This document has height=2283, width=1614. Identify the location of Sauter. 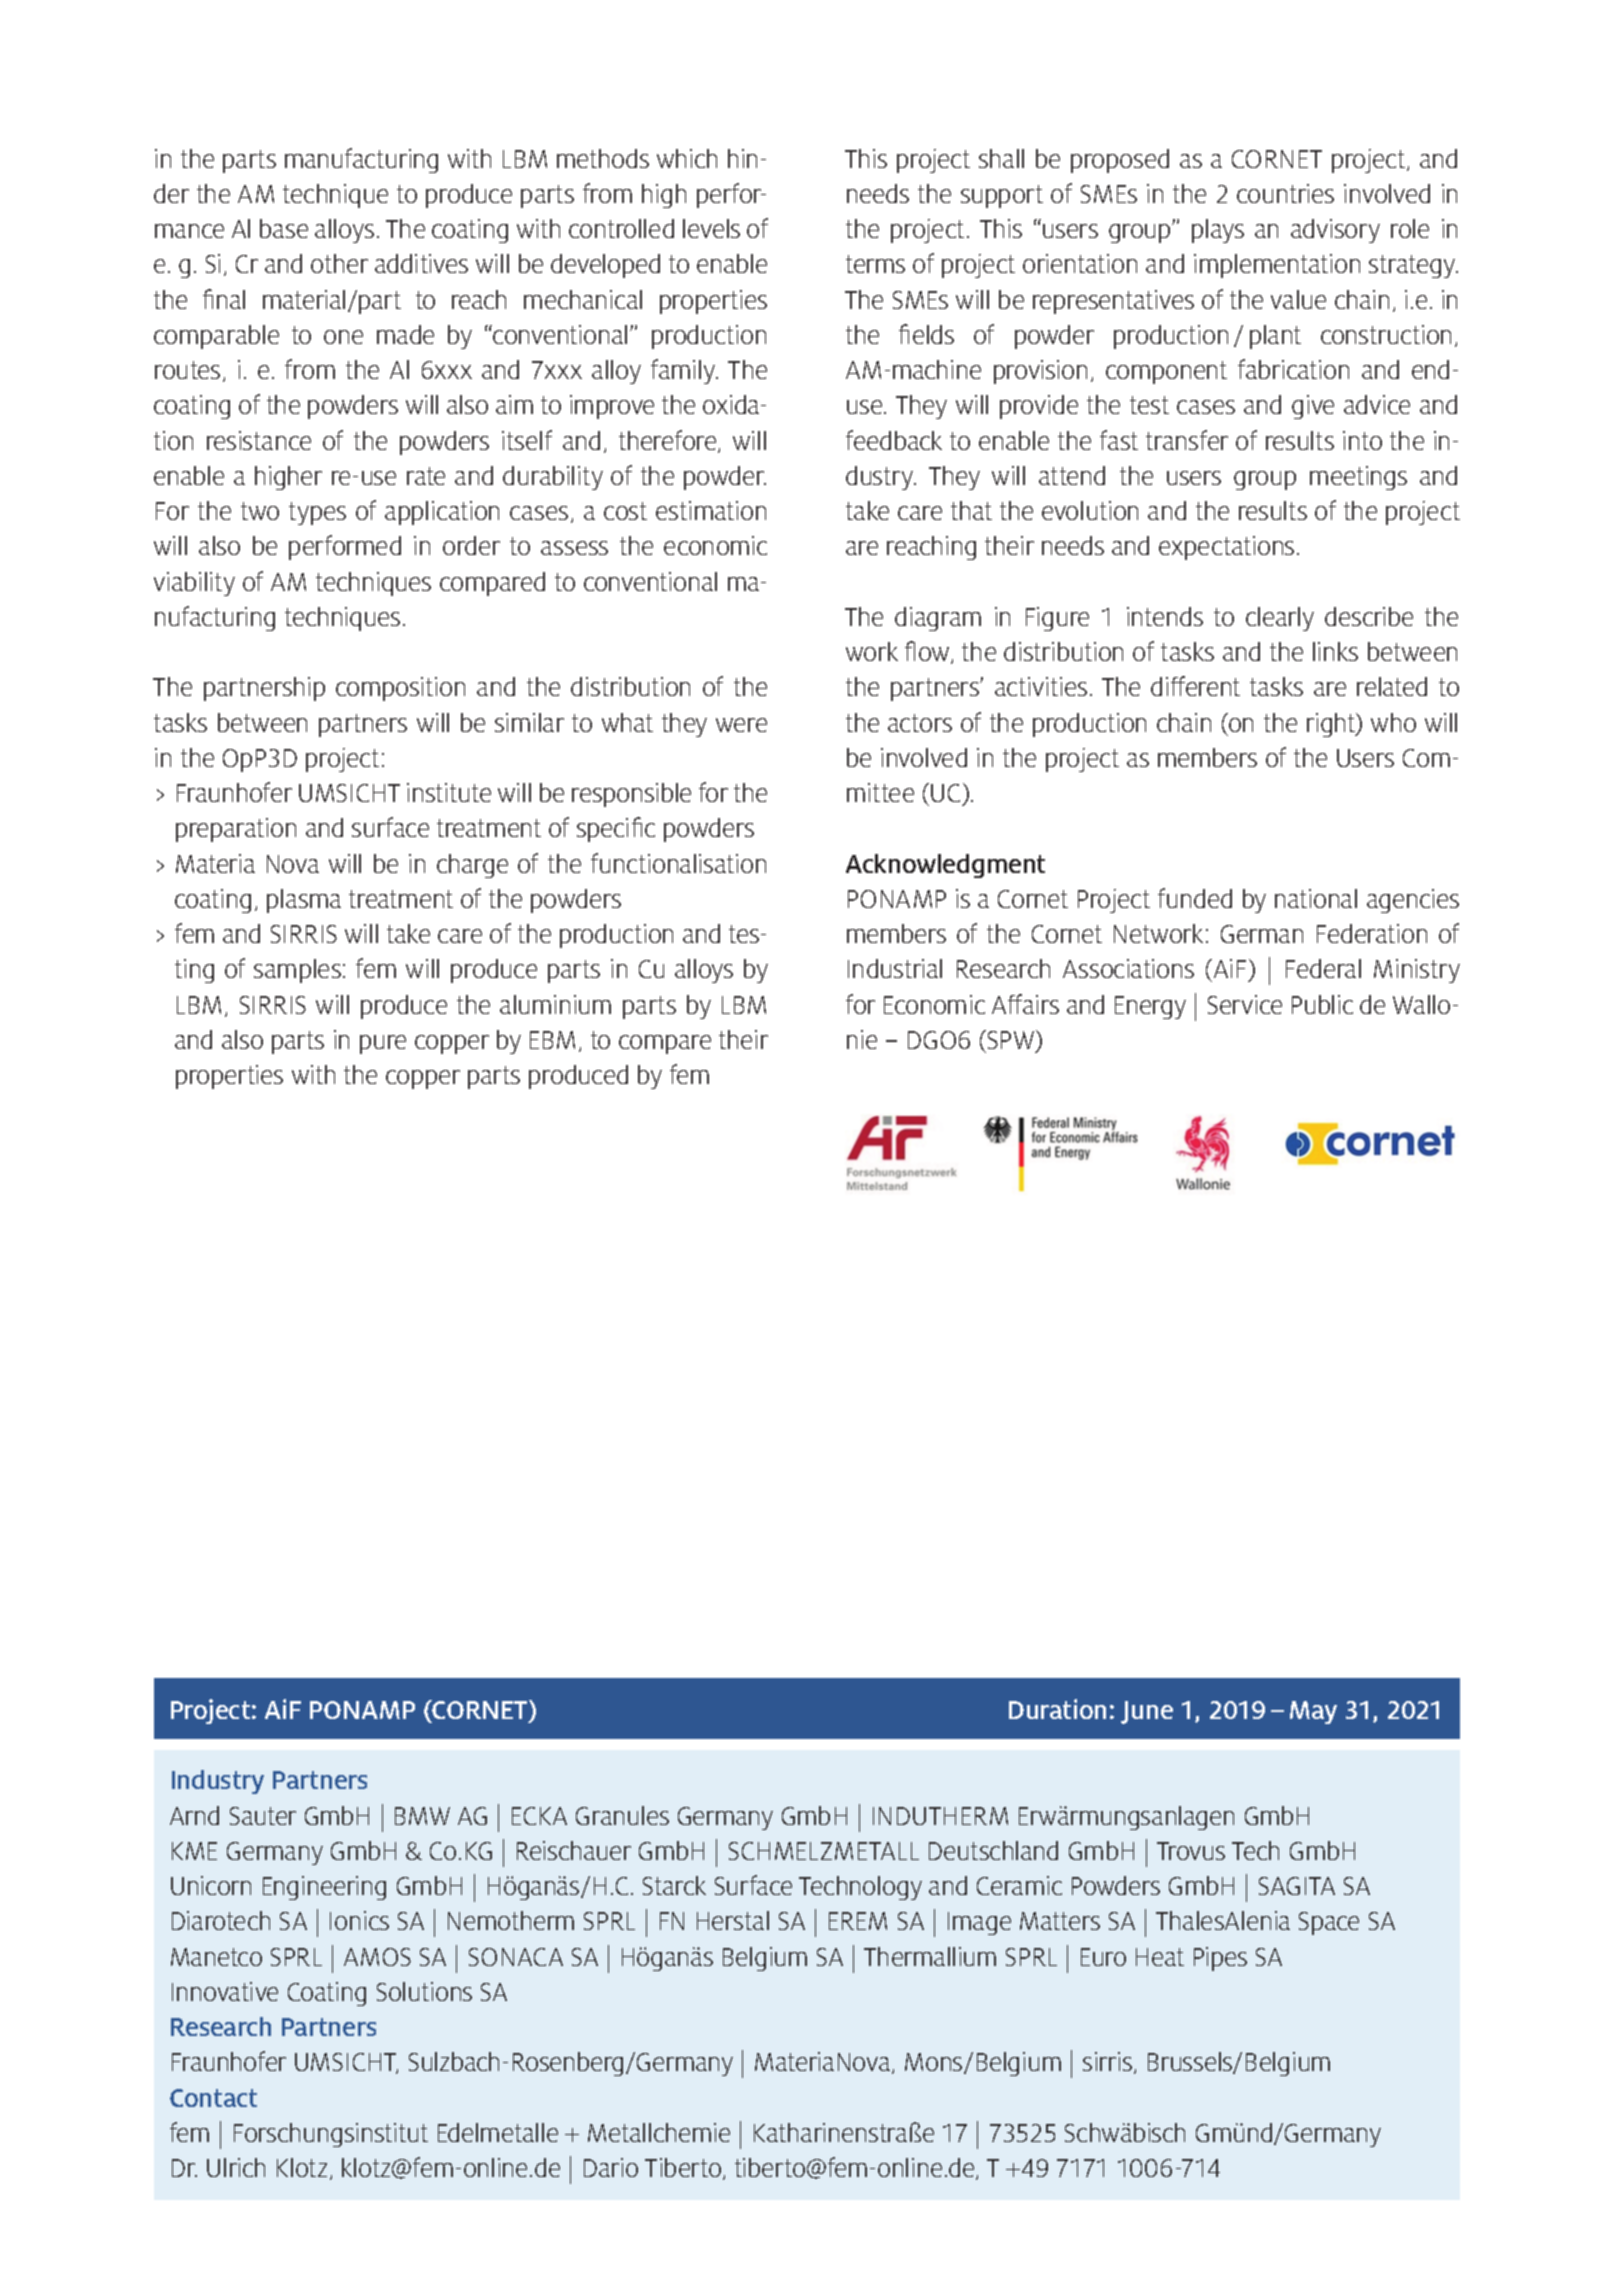
(263, 1816).
